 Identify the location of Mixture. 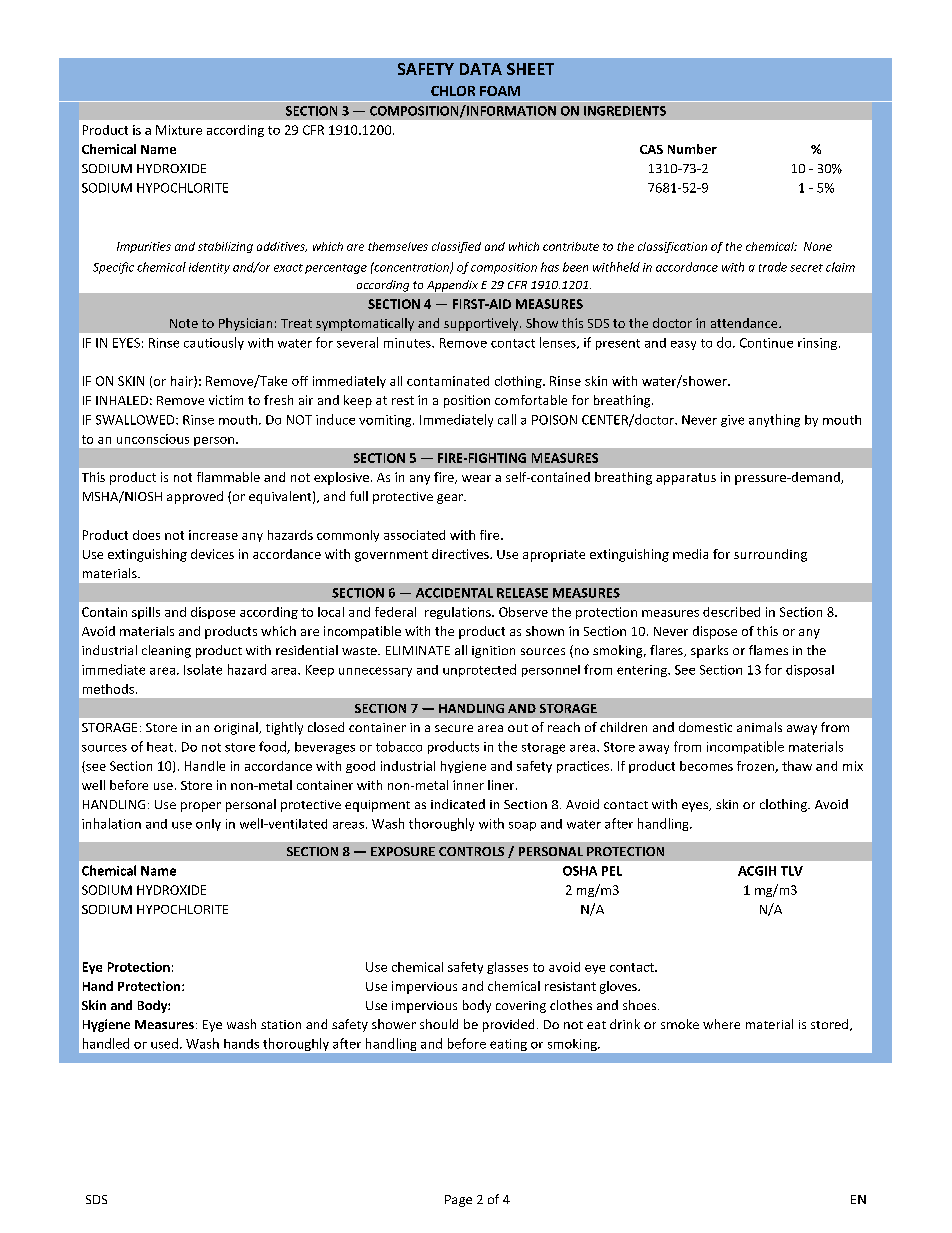
(179, 130).
